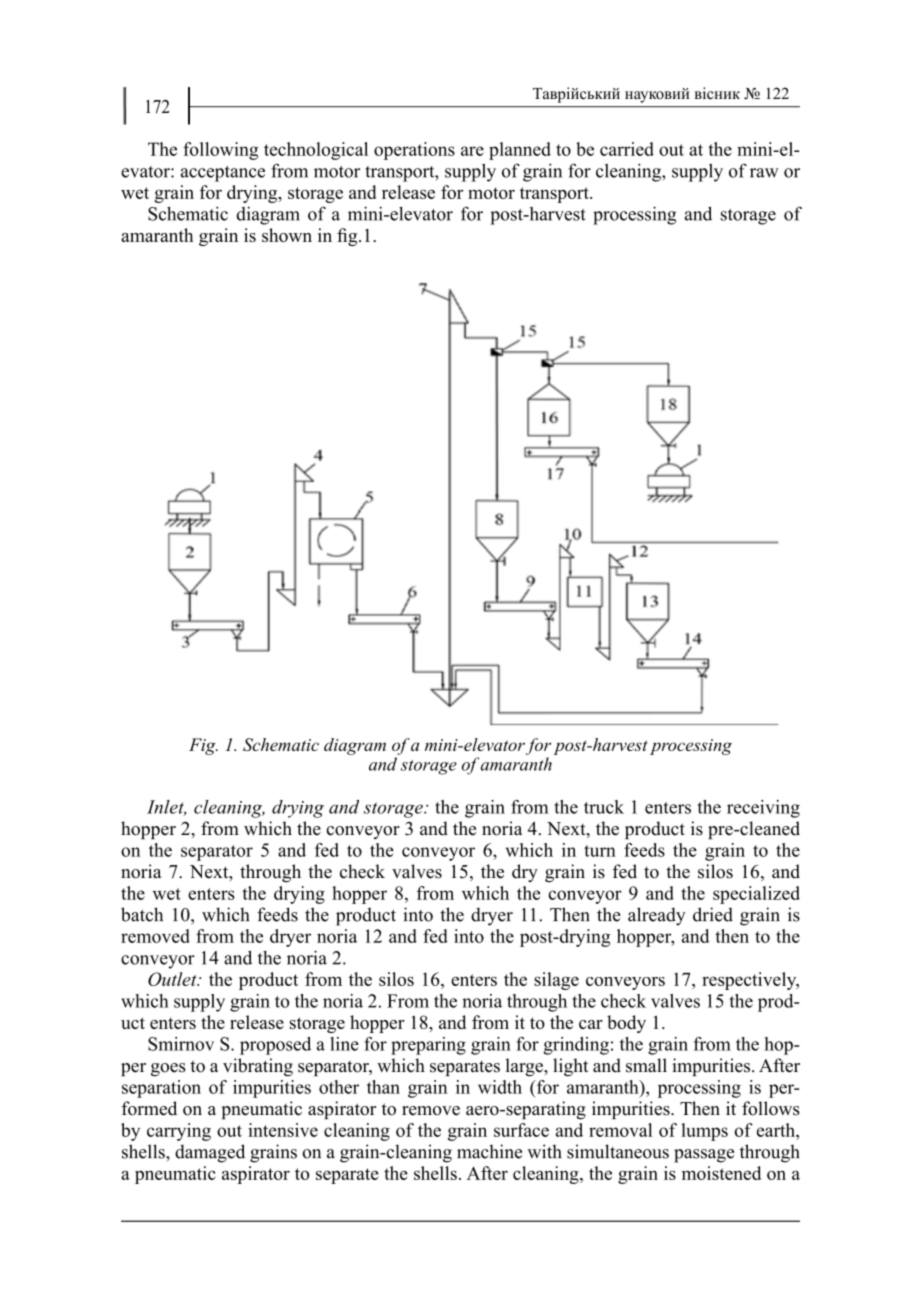 The height and width of the image is (1316, 921). Describe the element at coordinates (764, 173) in the image. I see `raw` at that location.
